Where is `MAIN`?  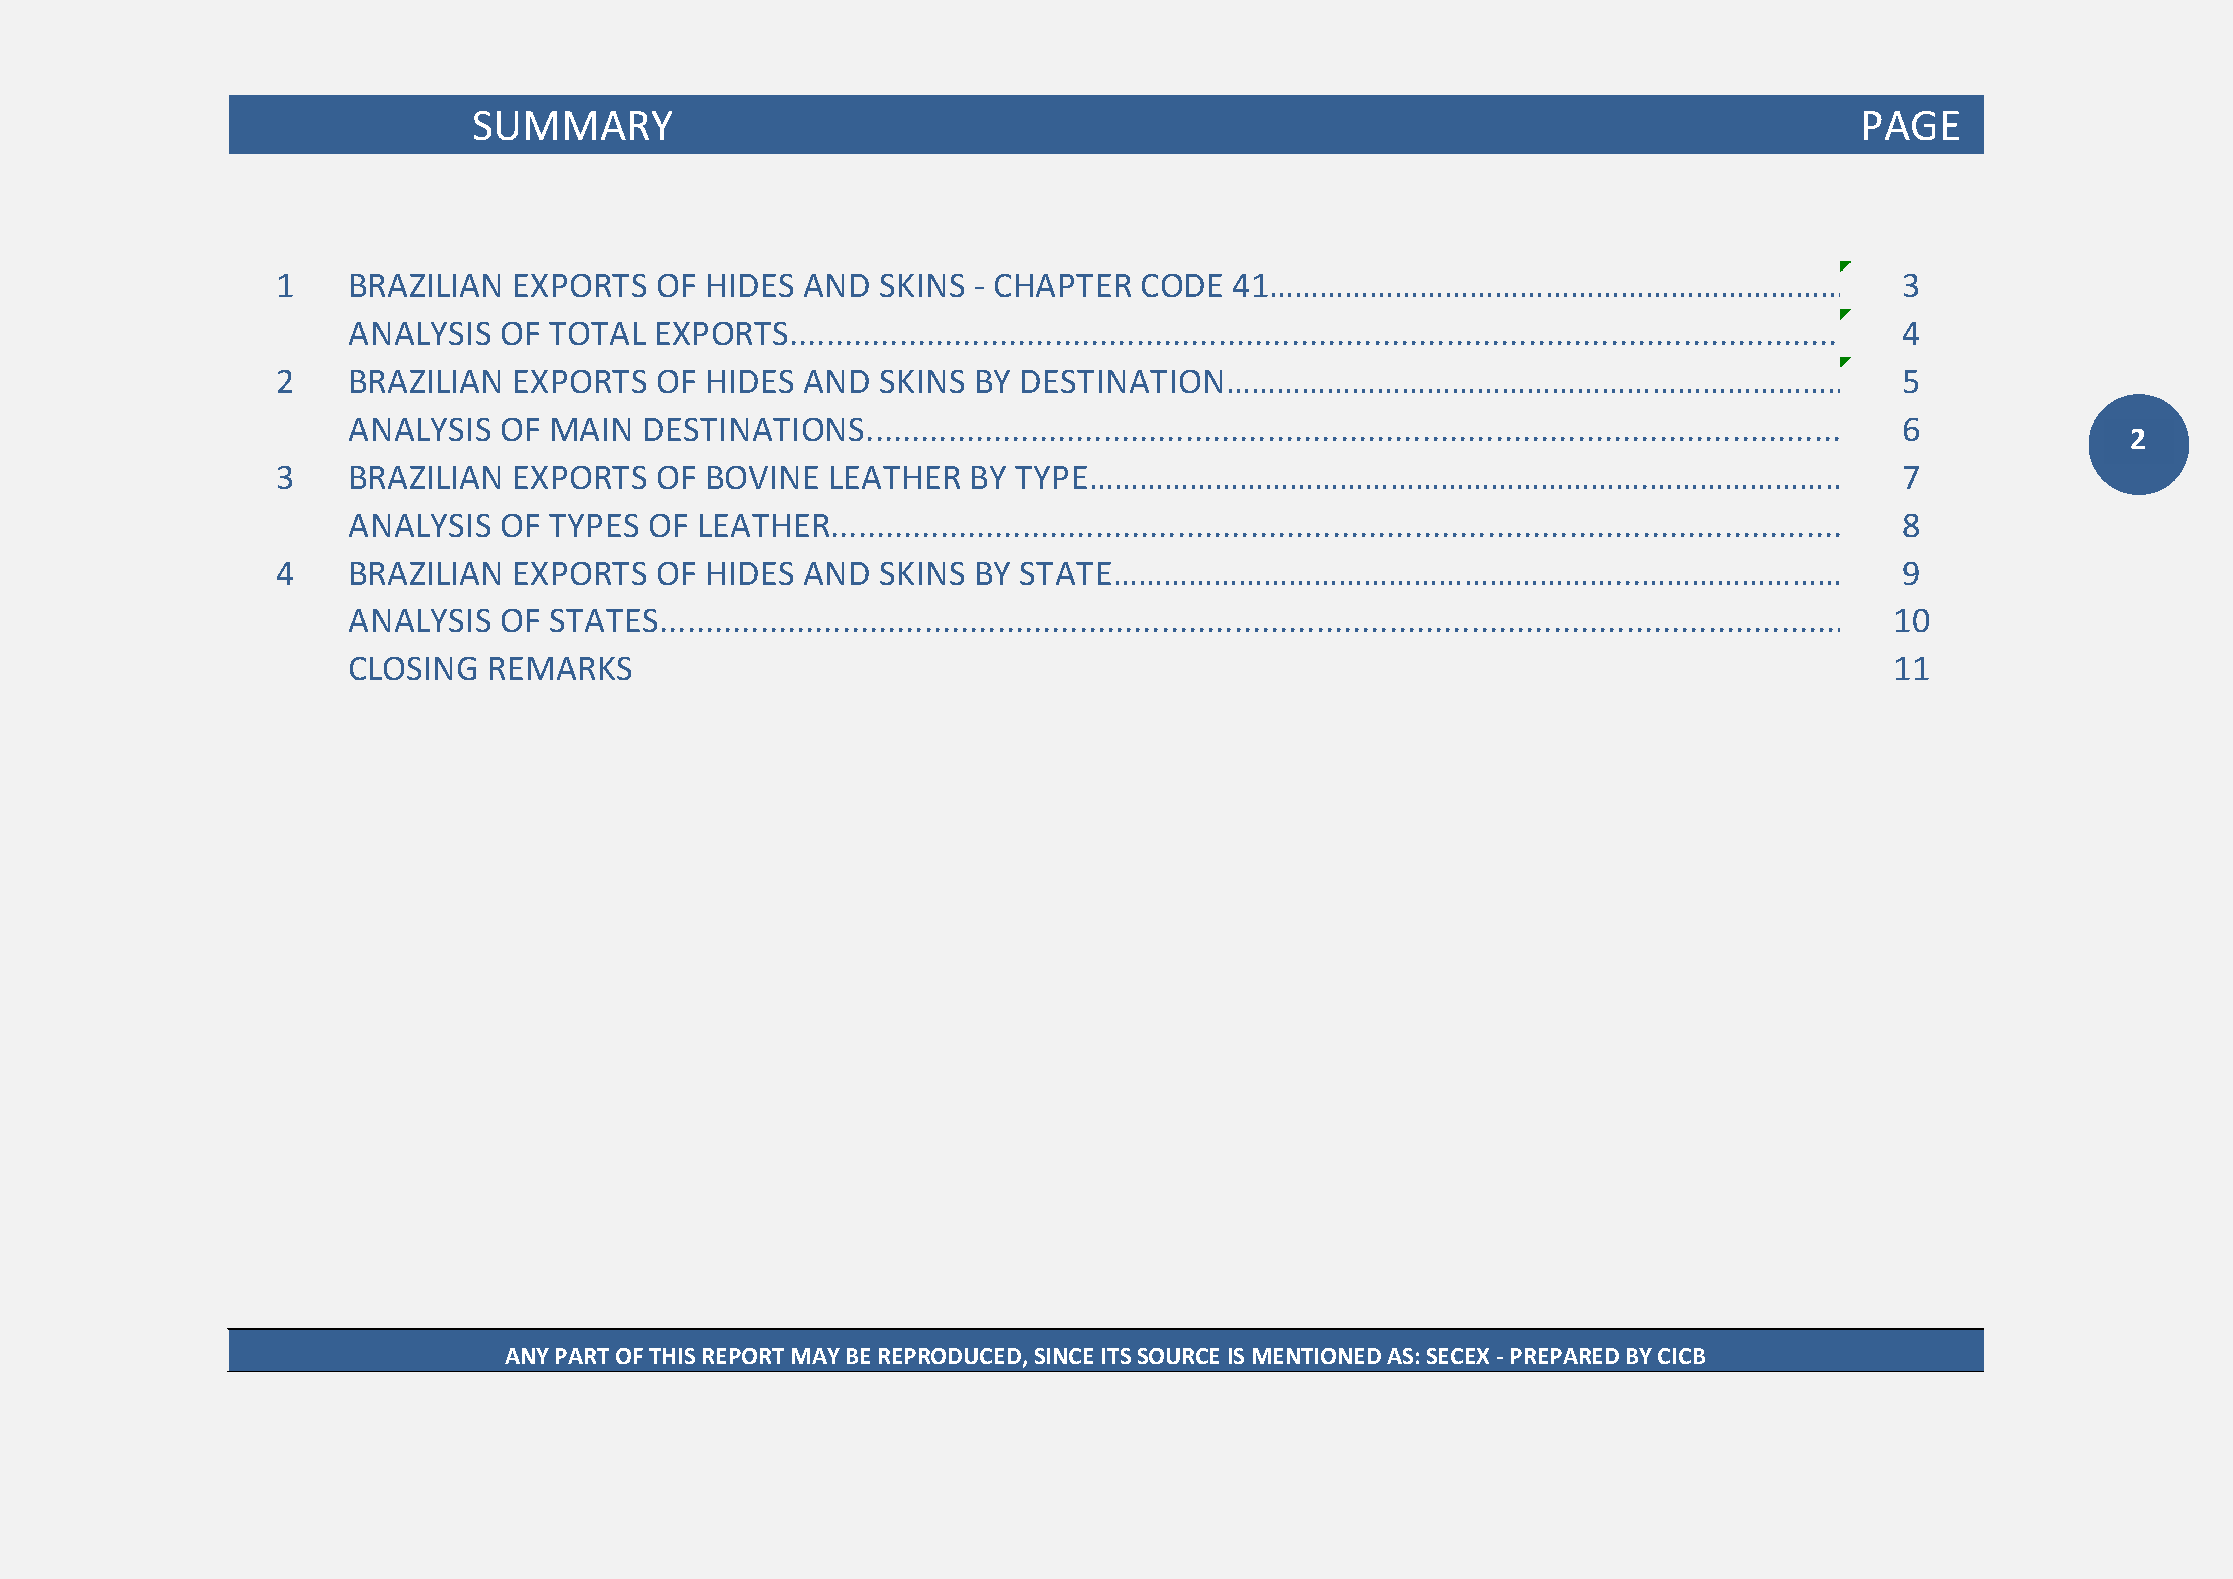
MAIN is located at coordinates (591, 429).
